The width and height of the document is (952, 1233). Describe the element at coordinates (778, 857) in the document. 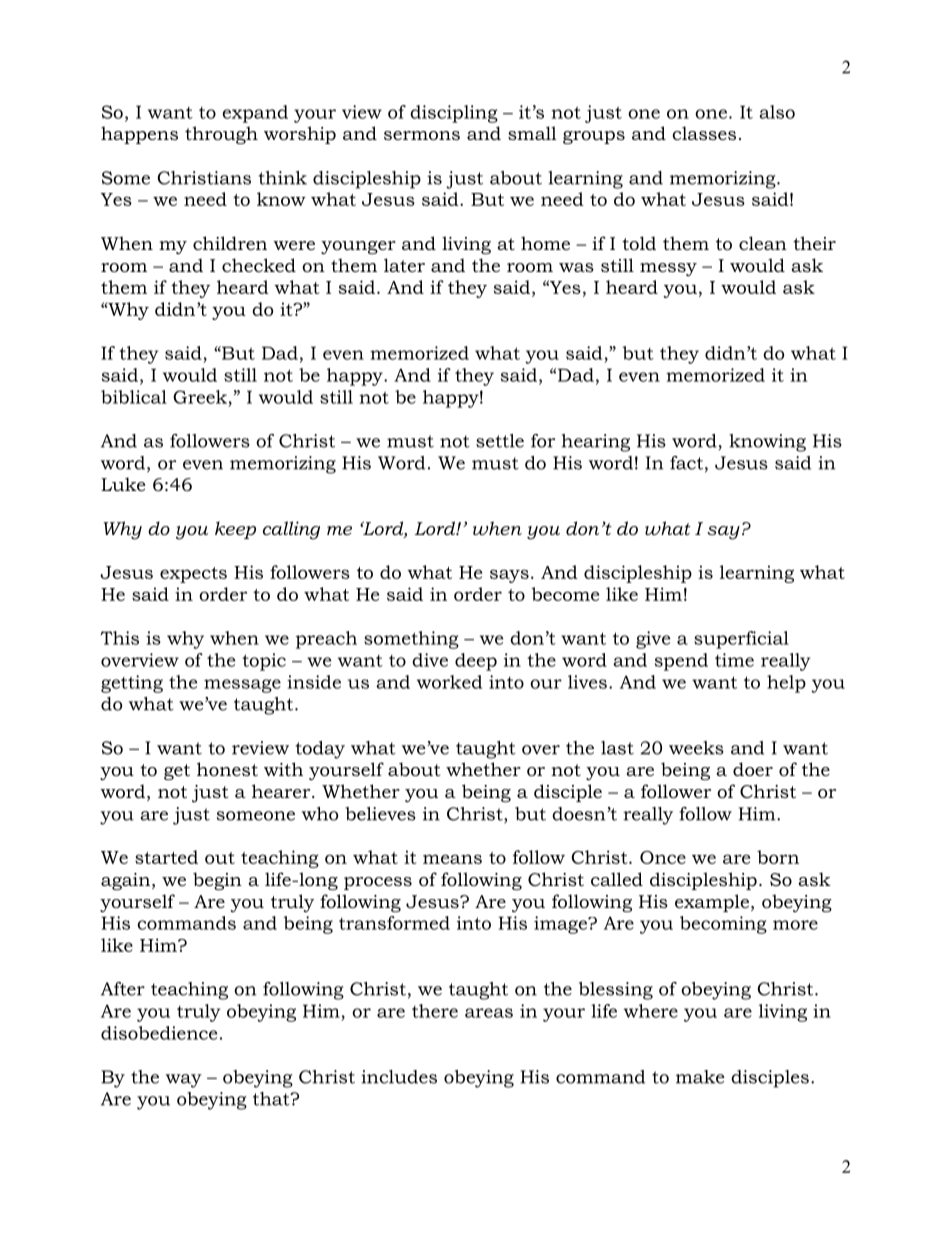

I see `born` at that location.
